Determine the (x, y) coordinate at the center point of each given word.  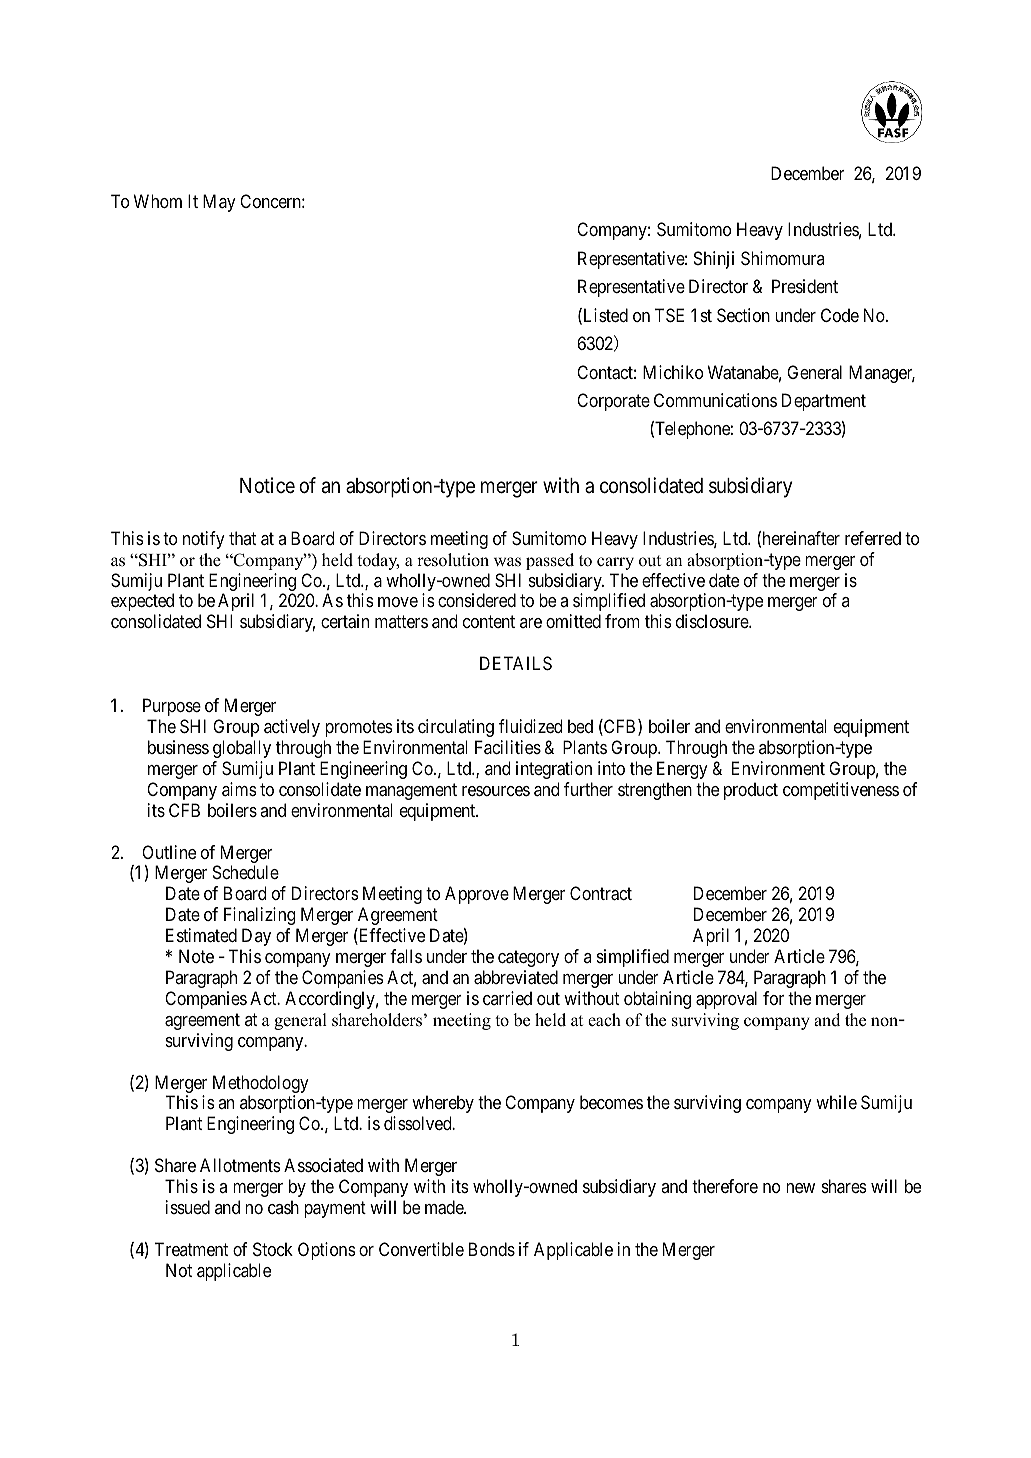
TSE (669, 315)
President (805, 286)
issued (188, 1207)
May (219, 203)
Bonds (492, 1249)
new (800, 1188)
